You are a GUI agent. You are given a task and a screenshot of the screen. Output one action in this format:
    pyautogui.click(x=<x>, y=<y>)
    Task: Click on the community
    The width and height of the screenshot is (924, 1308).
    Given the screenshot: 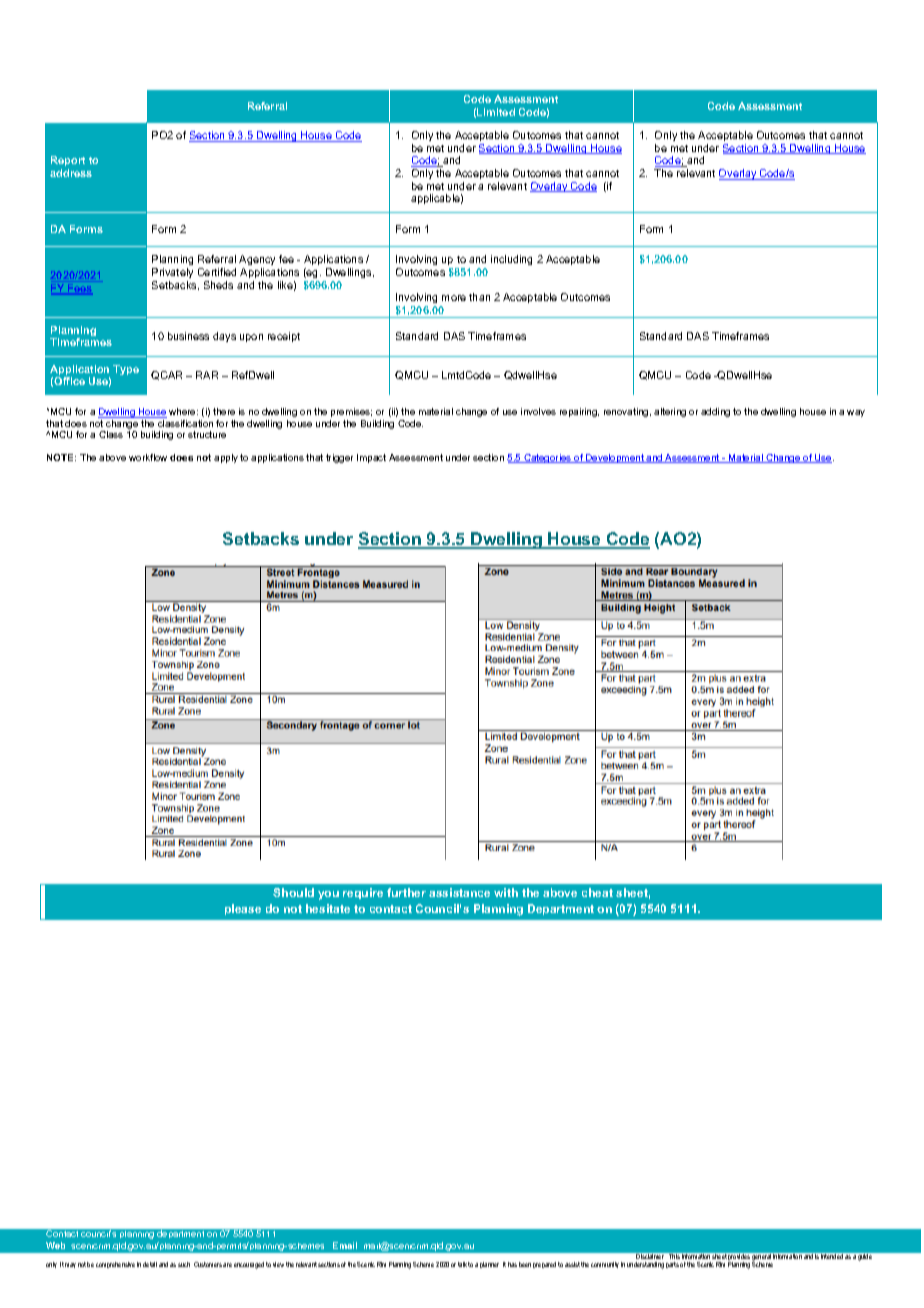 What is the action you would take?
    pyautogui.click(x=605, y=1265)
